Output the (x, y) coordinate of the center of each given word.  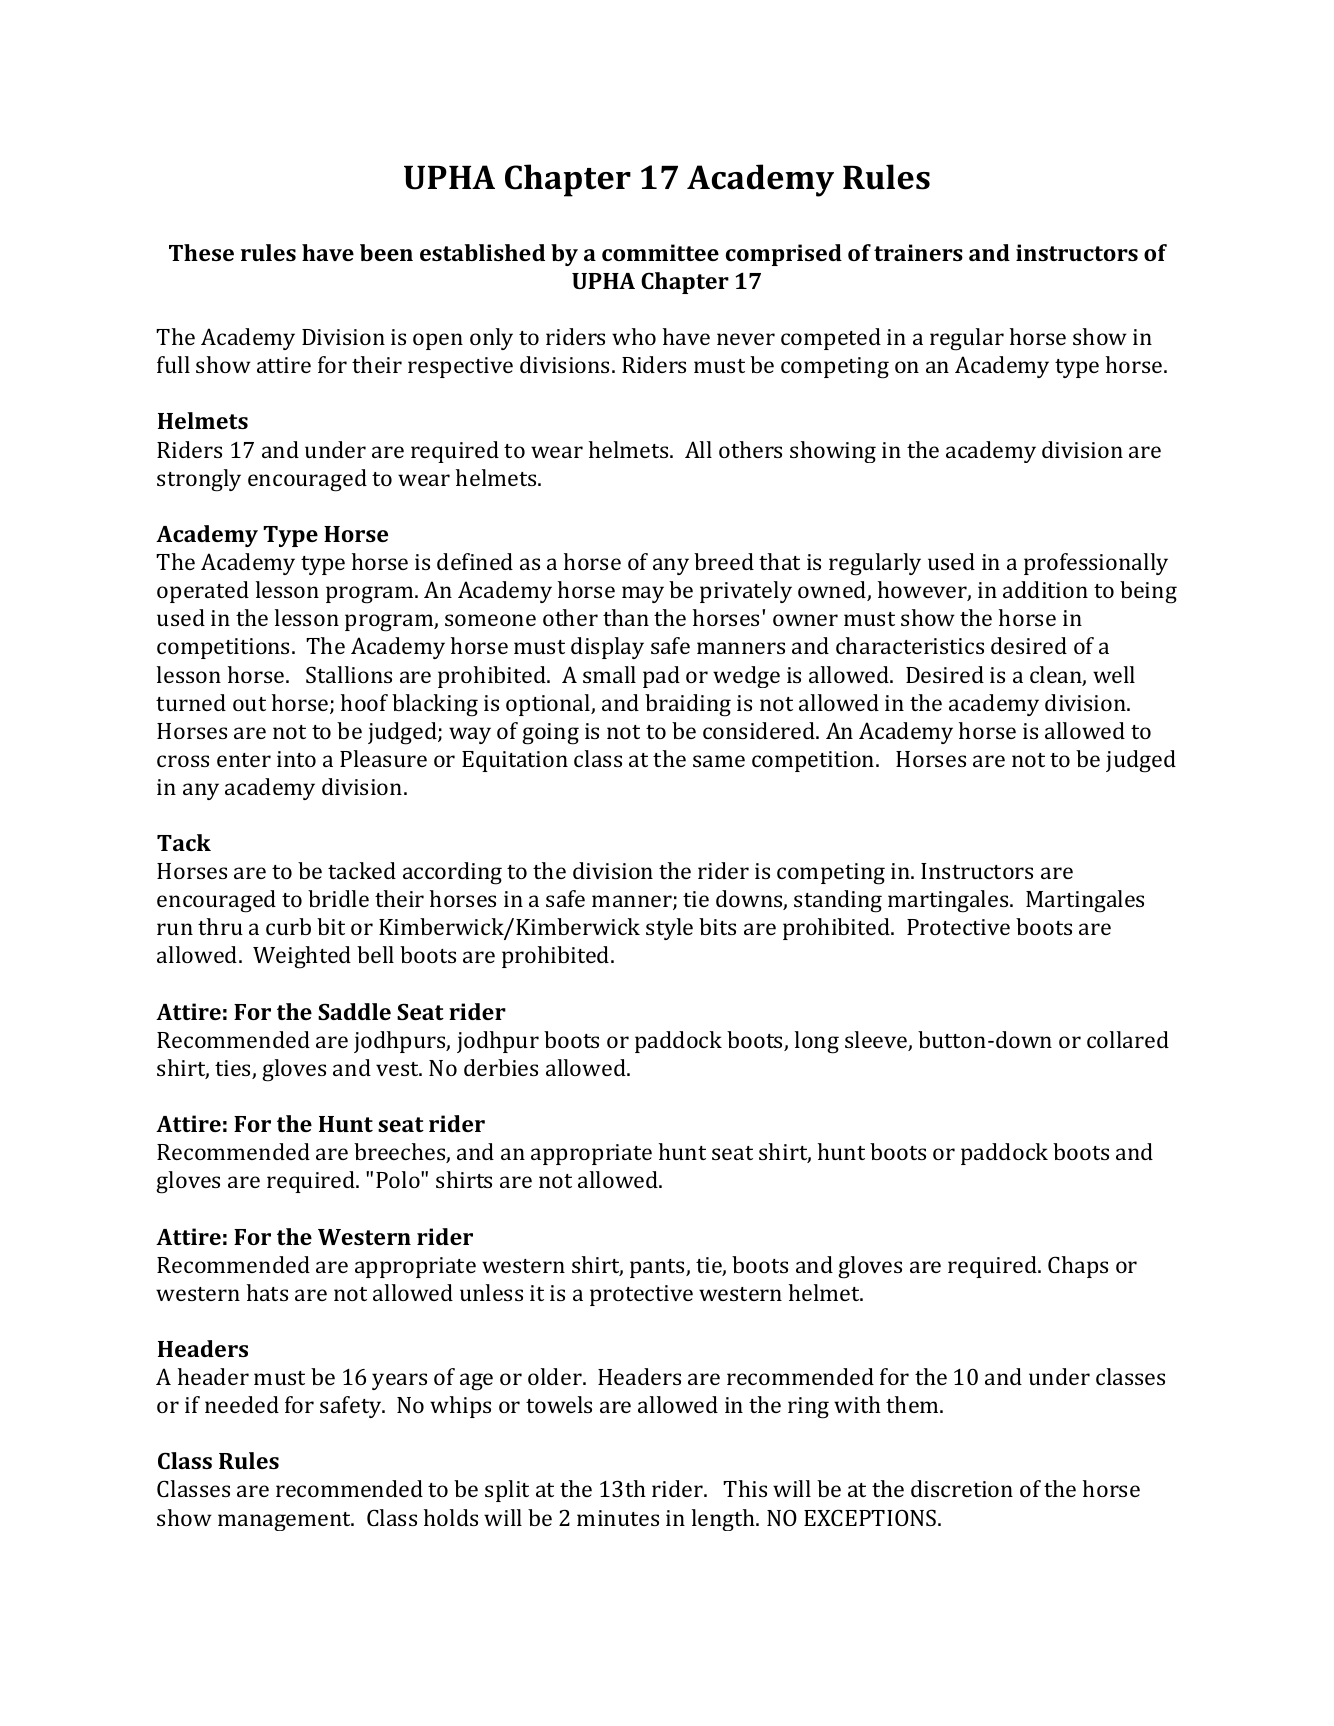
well (1114, 674)
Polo (399, 1179)
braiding (688, 705)
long (817, 1042)
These (201, 252)
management (285, 1521)
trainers (918, 252)
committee (660, 252)
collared (1128, 1039)
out (249, 704)
